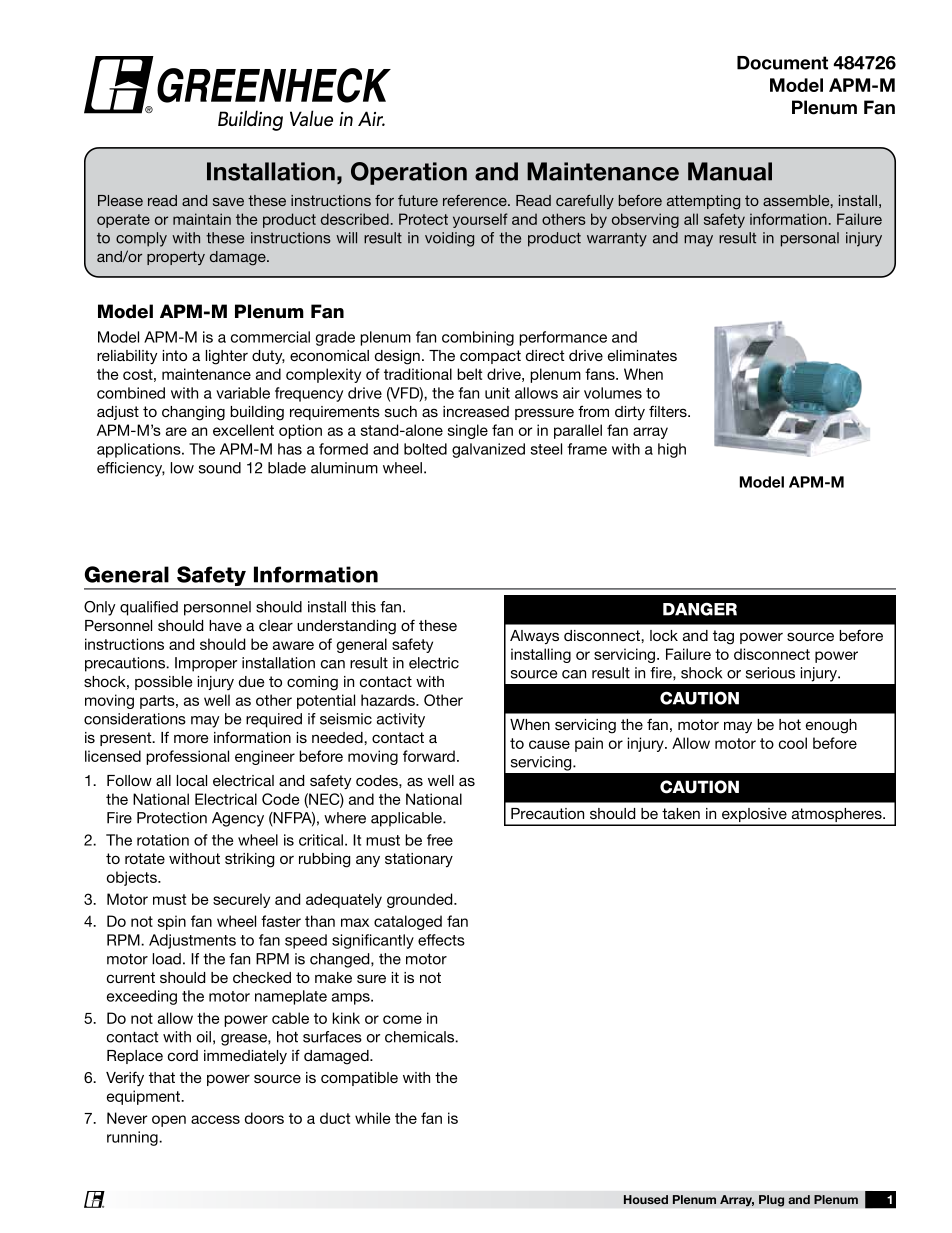 The width and height of the document is (952, 1233). Describe the element at coordinates (169, 1121) in the document. I see `open` at that location.
